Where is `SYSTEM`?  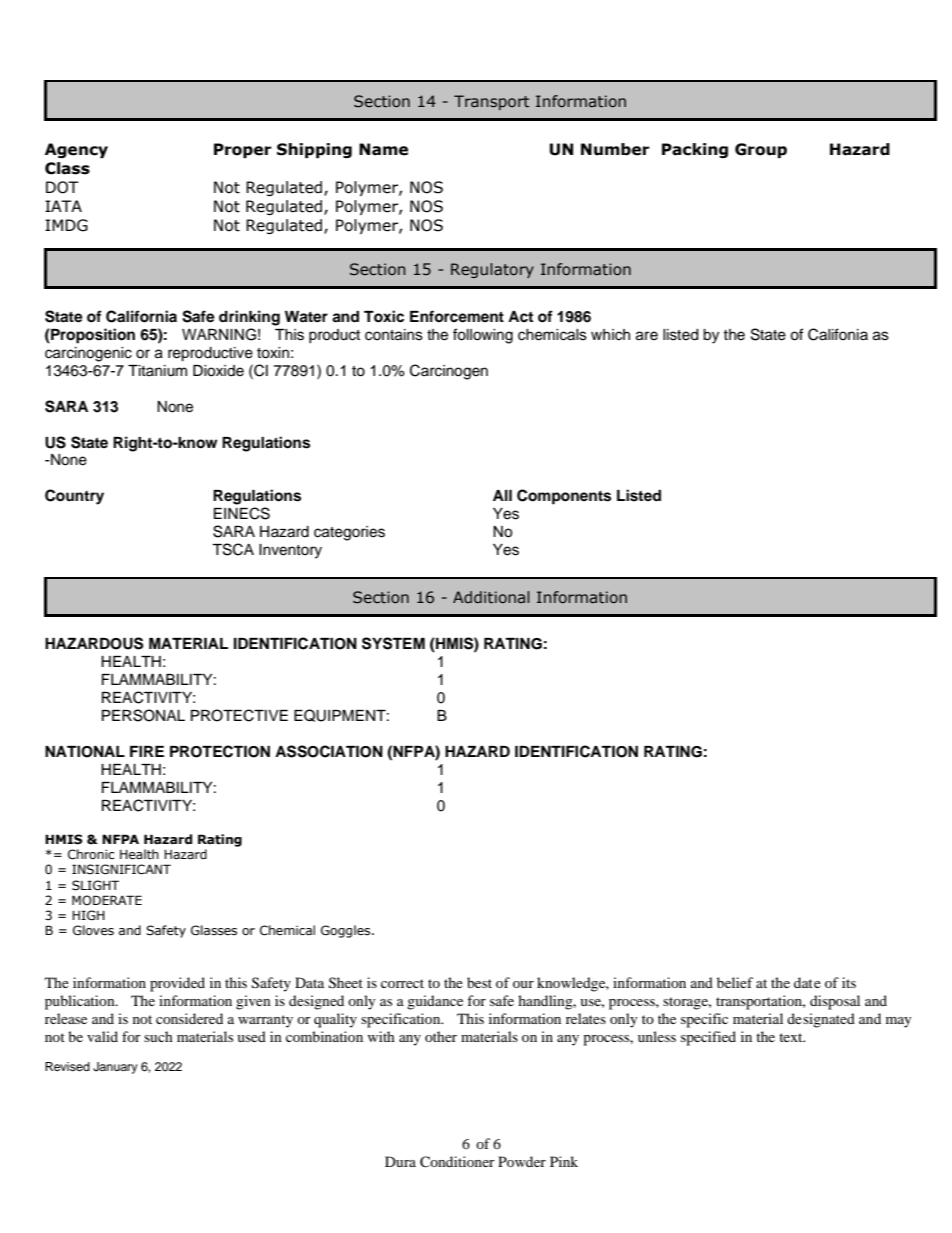
SYSTEM is located at coordinates (393, 643).
